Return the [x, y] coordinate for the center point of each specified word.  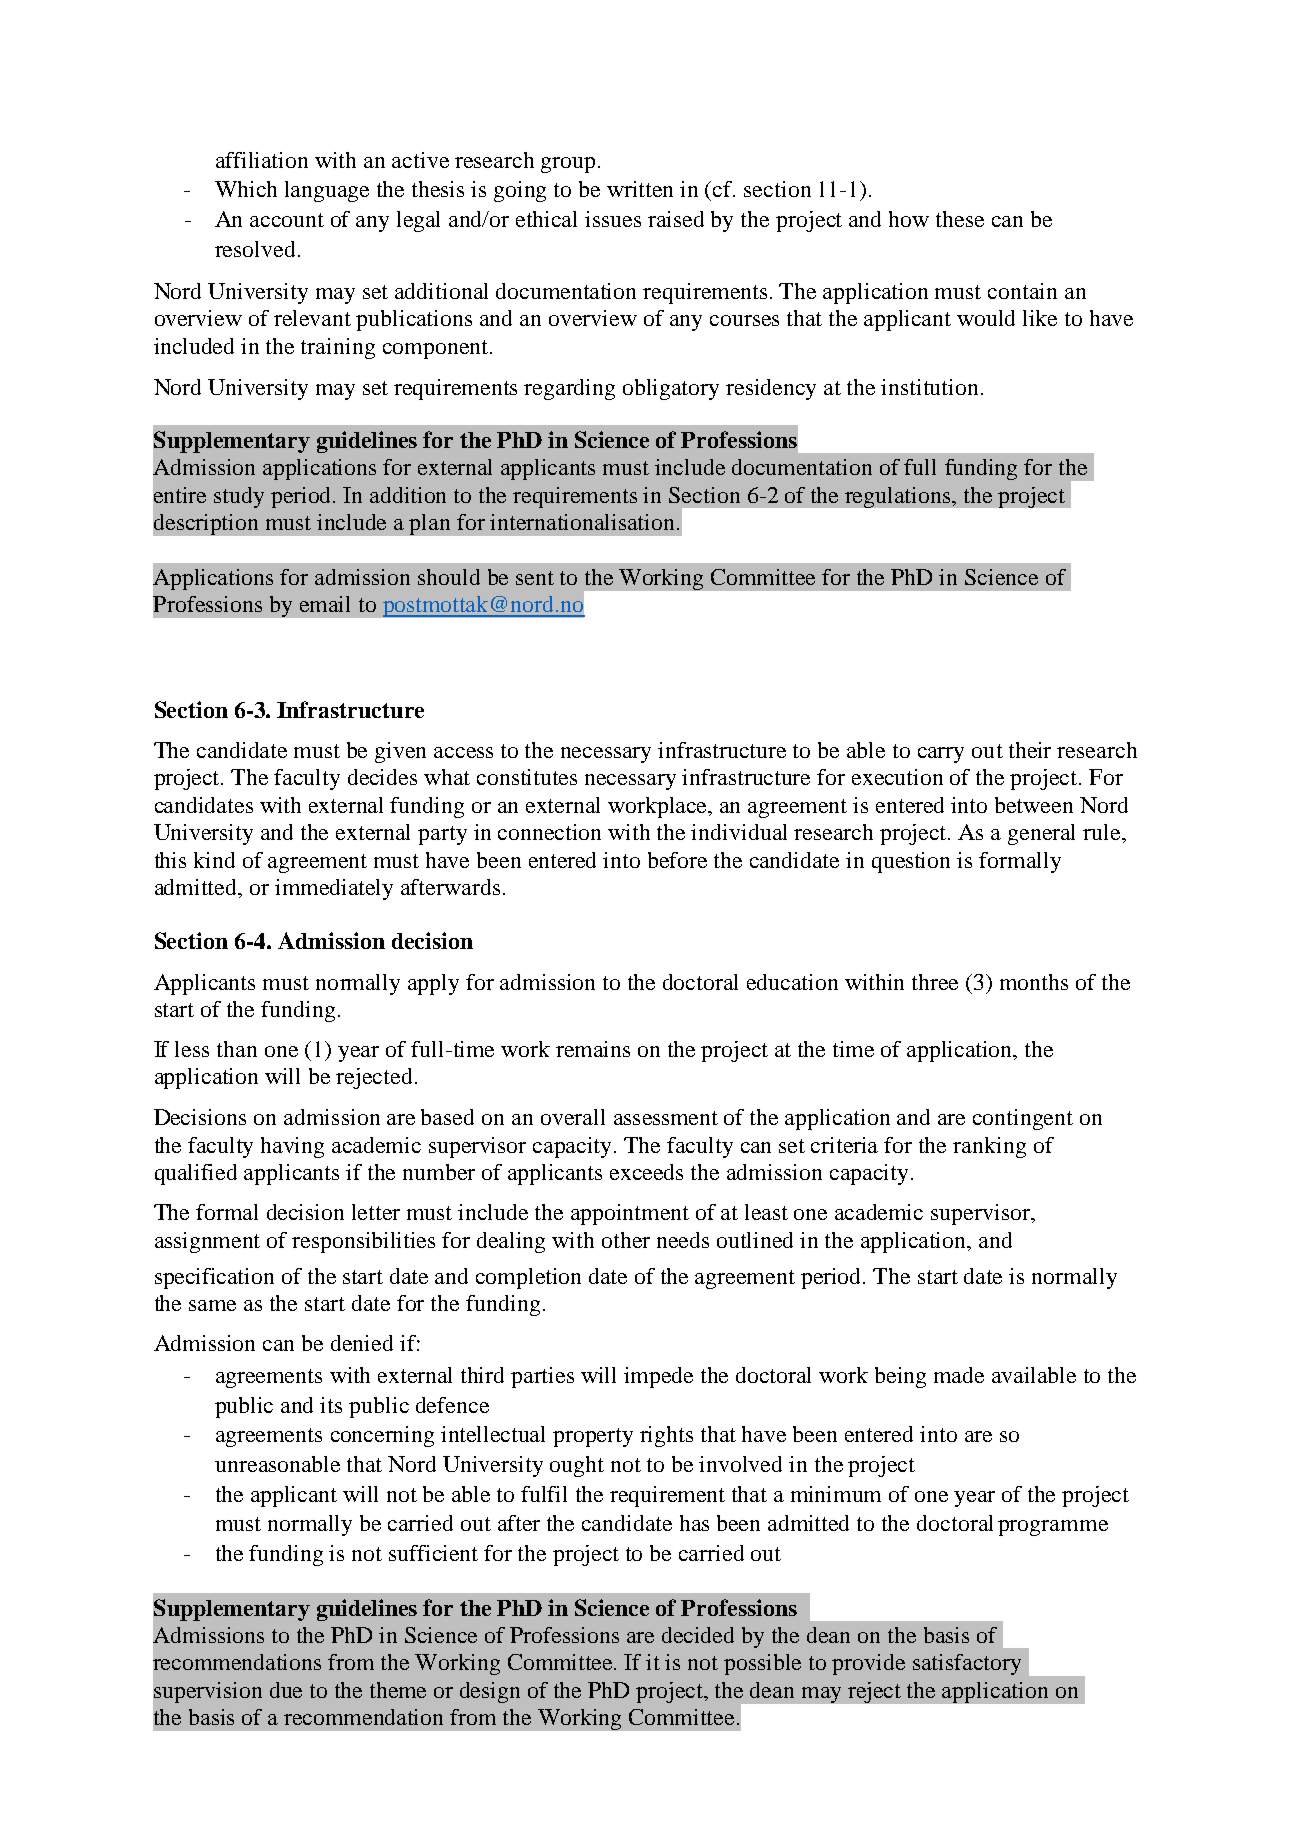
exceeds [646, 1172]
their [1030, 750]
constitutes [527, 777]
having [292, 1147]
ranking [989, 1147]
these [960, 219]
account [287, 220]
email [325, 604]
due [286, 1690]
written [640, 189]
